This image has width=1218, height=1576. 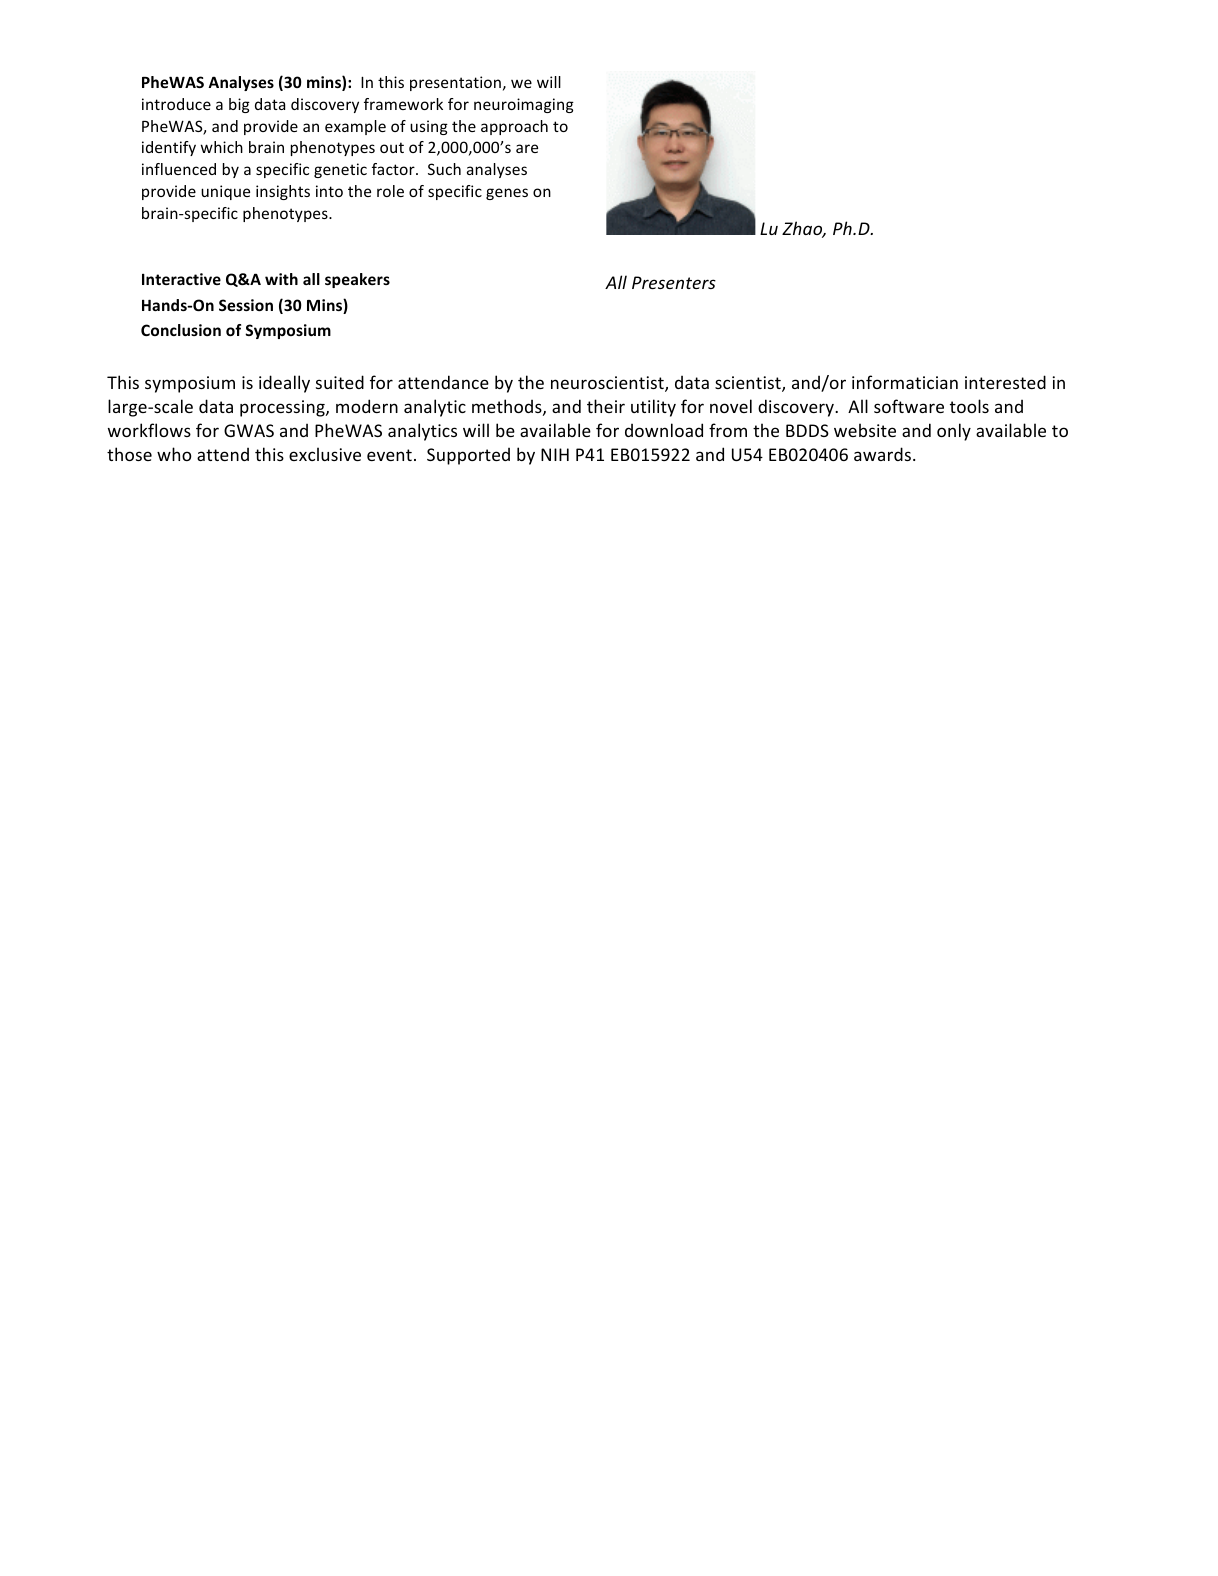 I want to click on Conclusion, so click(x=181, y=330).
